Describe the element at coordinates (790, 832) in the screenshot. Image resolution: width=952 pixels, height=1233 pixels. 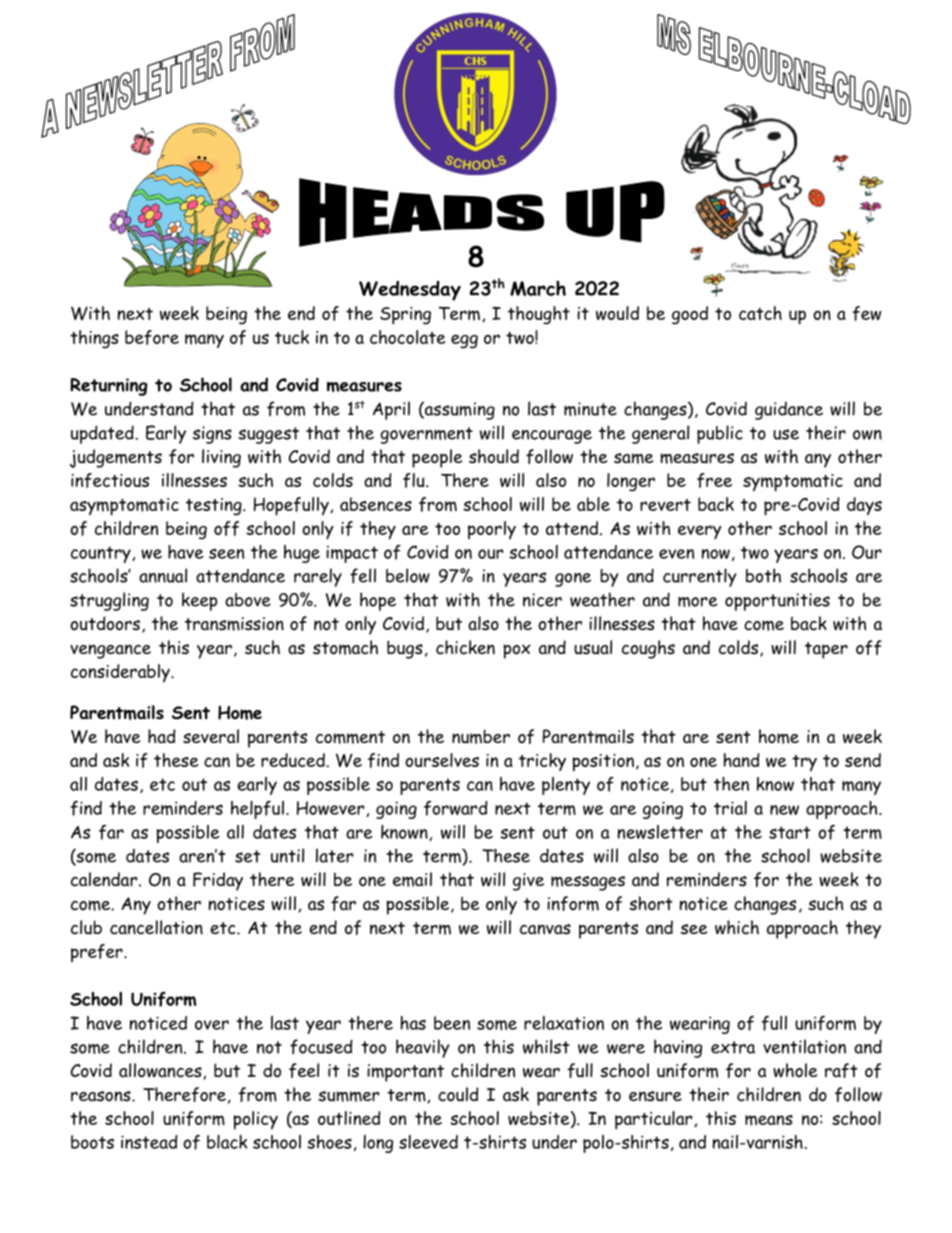
I see `start` at that location.
